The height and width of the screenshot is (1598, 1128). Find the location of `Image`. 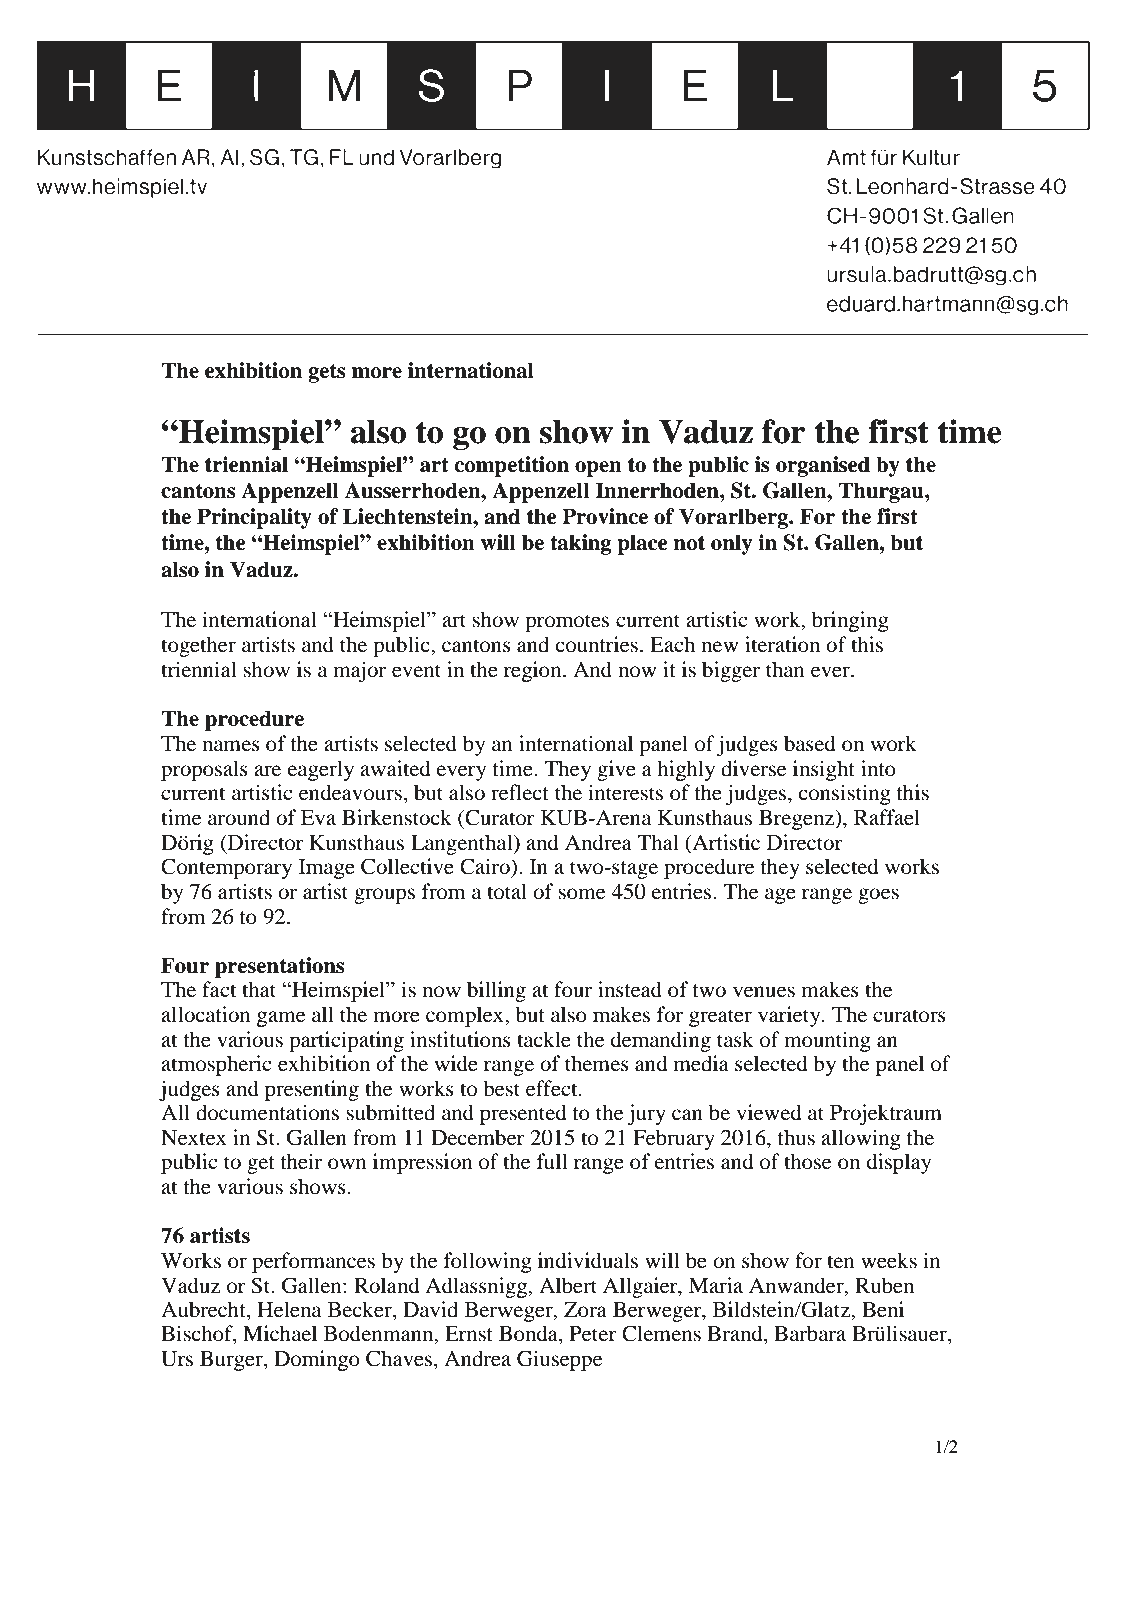

Image is located at coordinates (327, 869).
